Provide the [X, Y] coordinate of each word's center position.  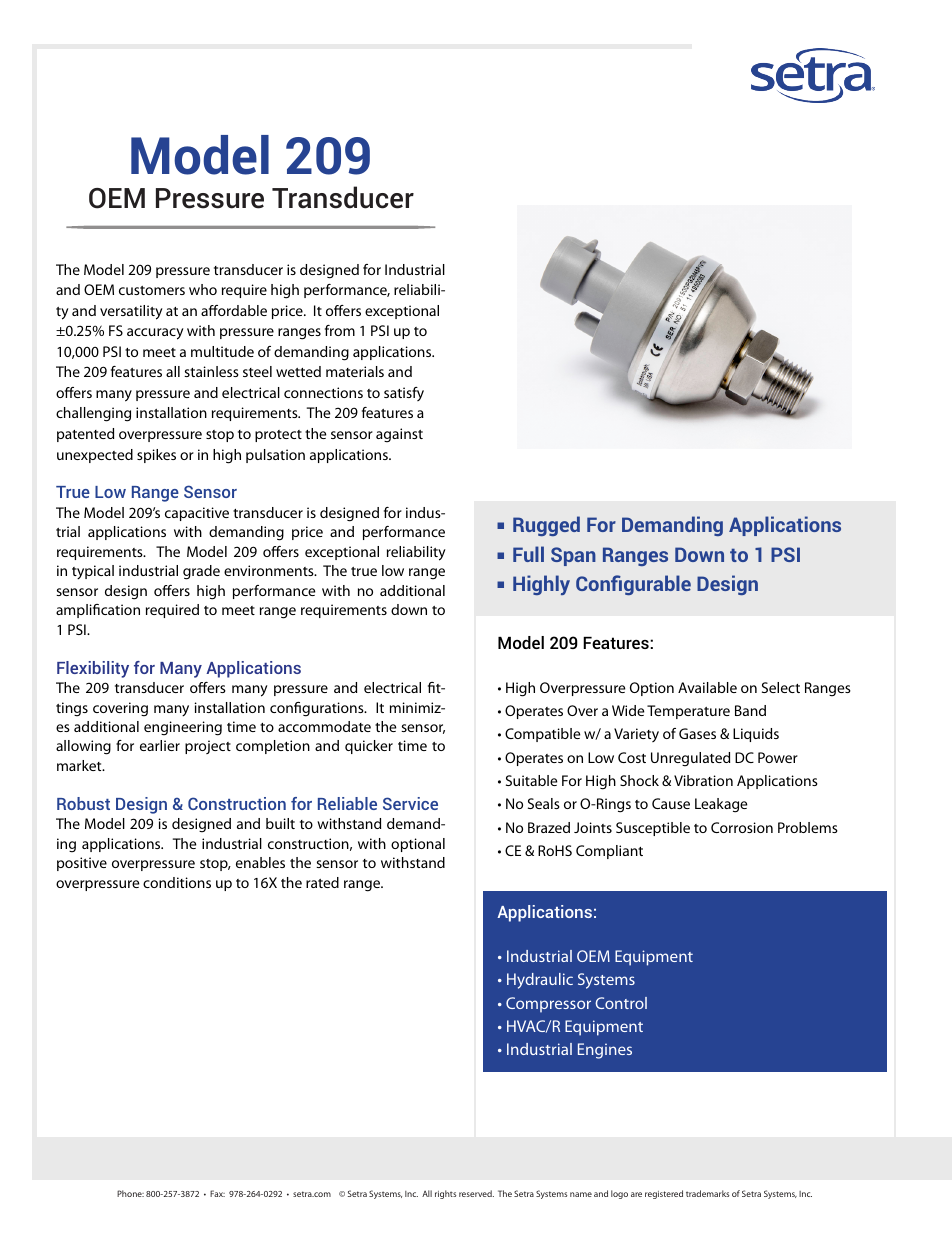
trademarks [707, 1193]
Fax [217, 1193]
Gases [697, 733]
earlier [160, 745]
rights [445, 1194]
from [340, 330]
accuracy [155, 334]
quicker [369, 747]
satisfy [404, 394]
